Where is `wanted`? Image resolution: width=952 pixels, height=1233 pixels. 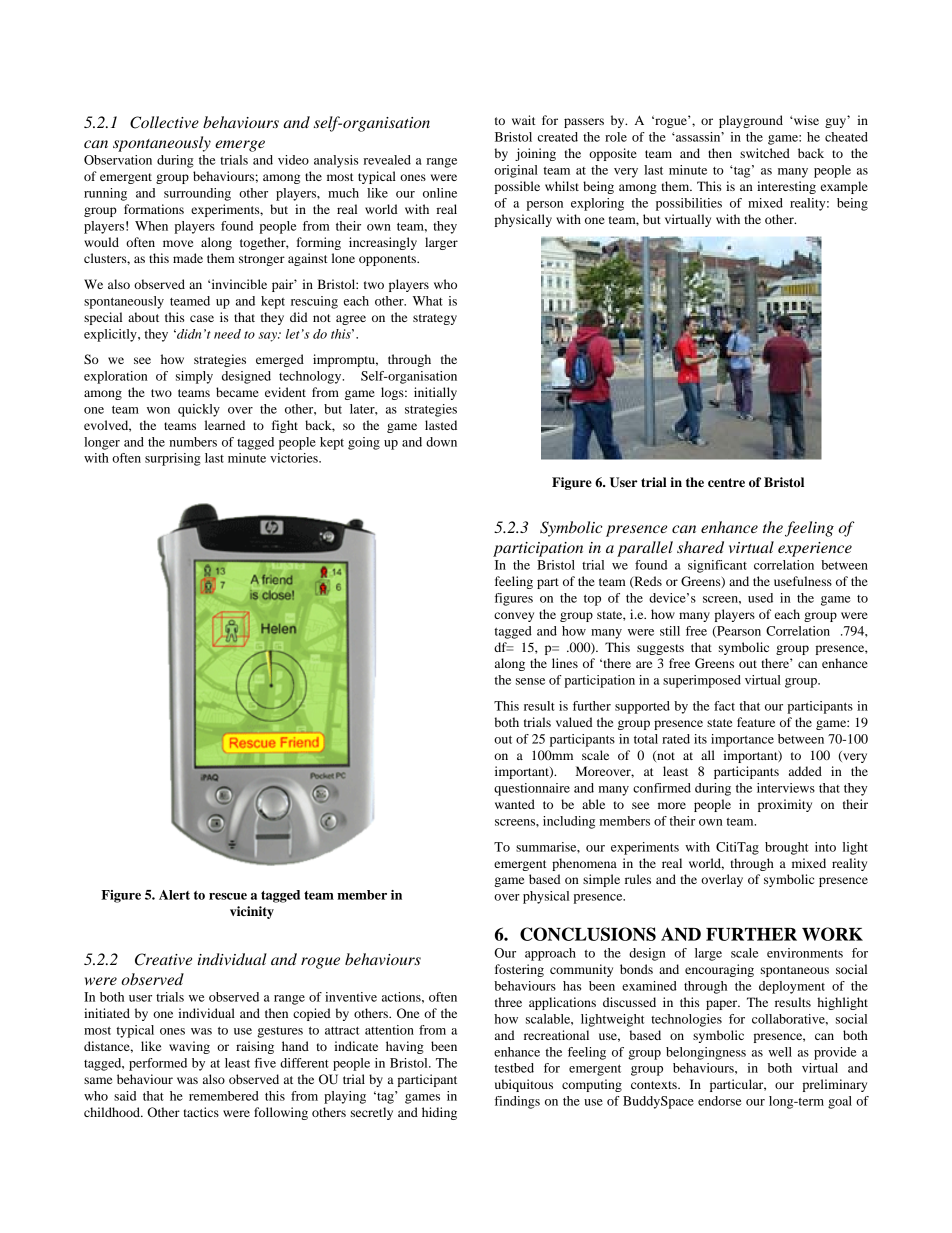
wanted is located at coordinates (515, 804).
